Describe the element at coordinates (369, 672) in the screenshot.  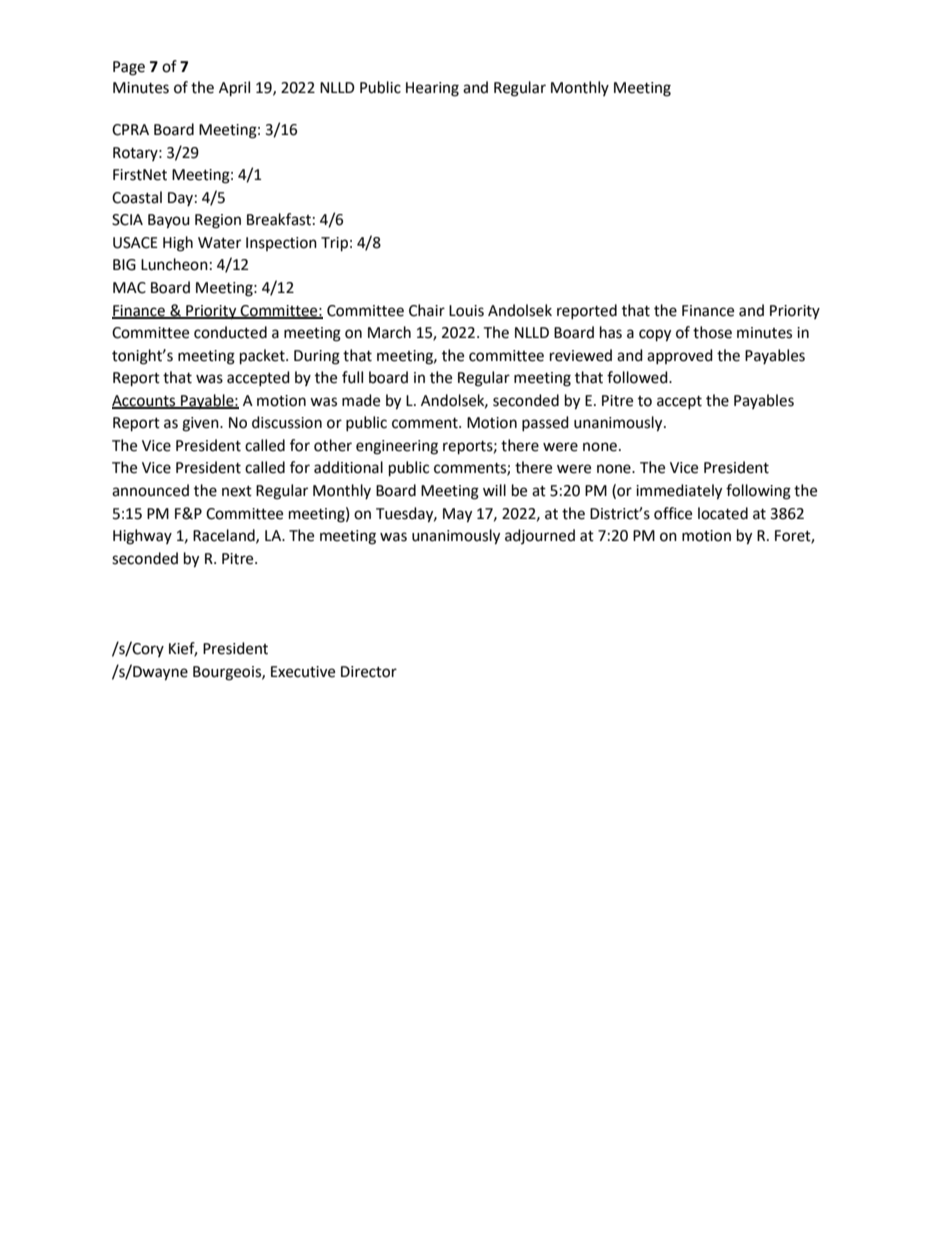
I see `Director` at that location.
